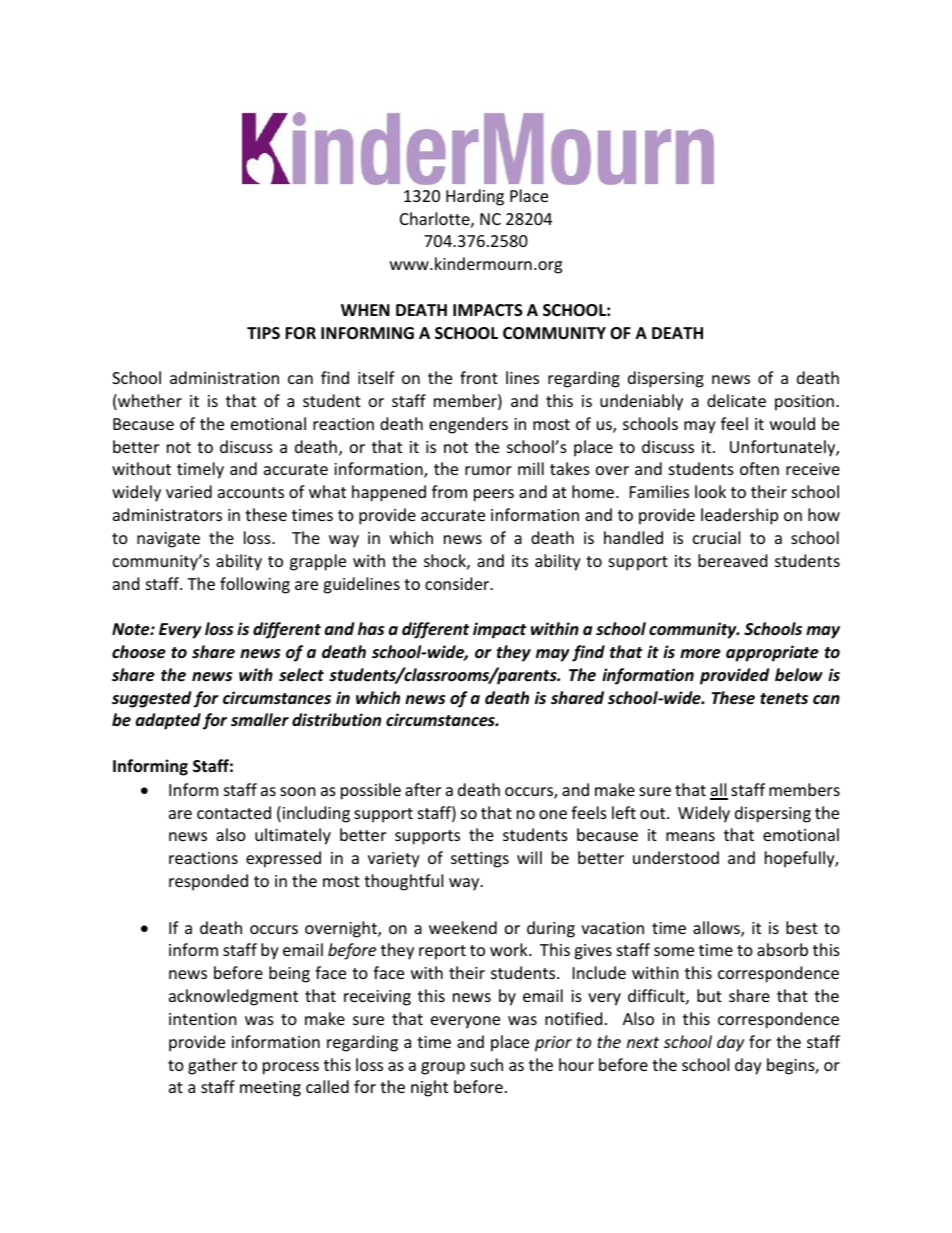 The image size is (952, 1233). Describe the element at coordinates (480, 860) in the screenshot. I see `settings` at that location.
